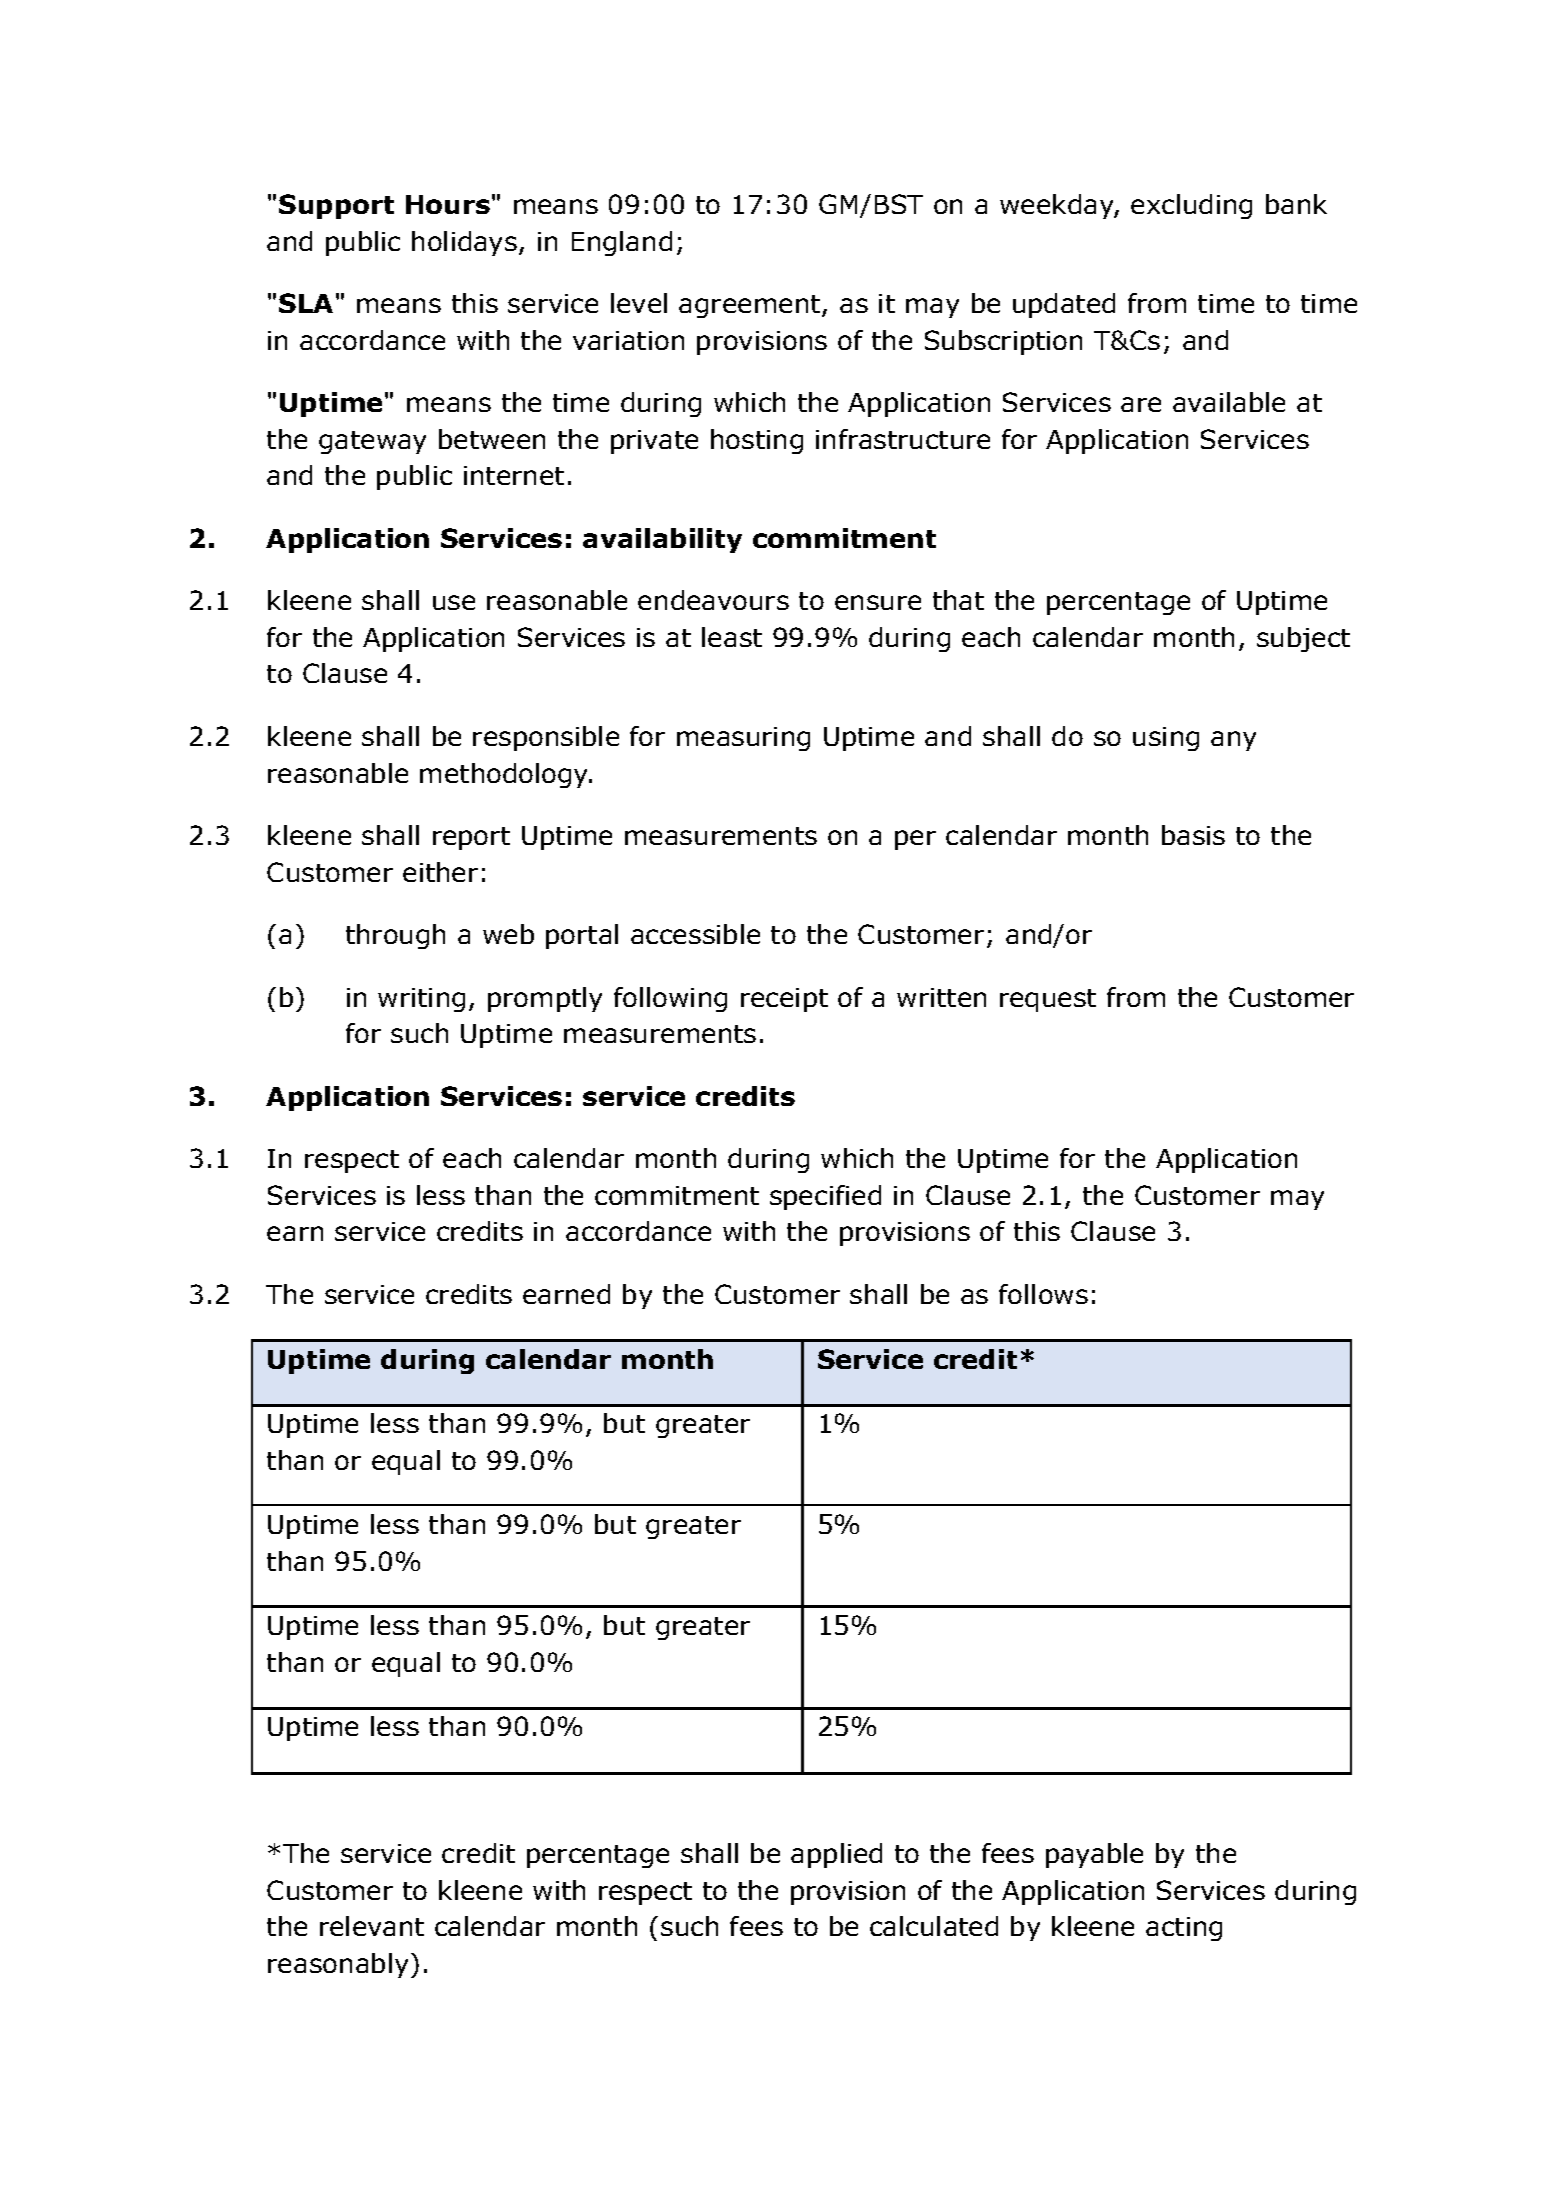 This screenshot has width=1556, height=2198. Describe the element at coordinates (421, 1000) in the screenshot. I see `writing` at that location.
